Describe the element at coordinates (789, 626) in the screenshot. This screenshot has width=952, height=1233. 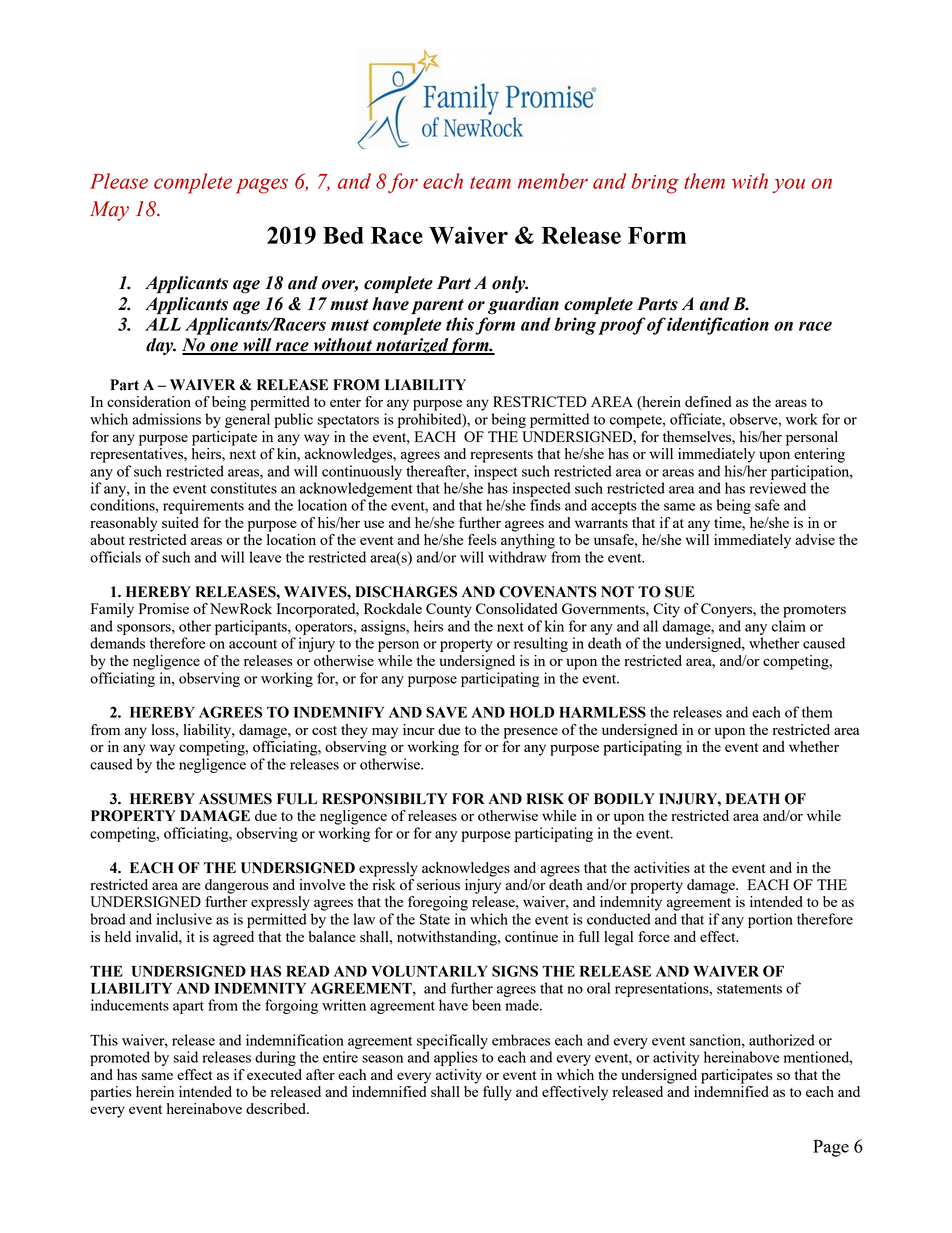
I see `claim` at that location.
